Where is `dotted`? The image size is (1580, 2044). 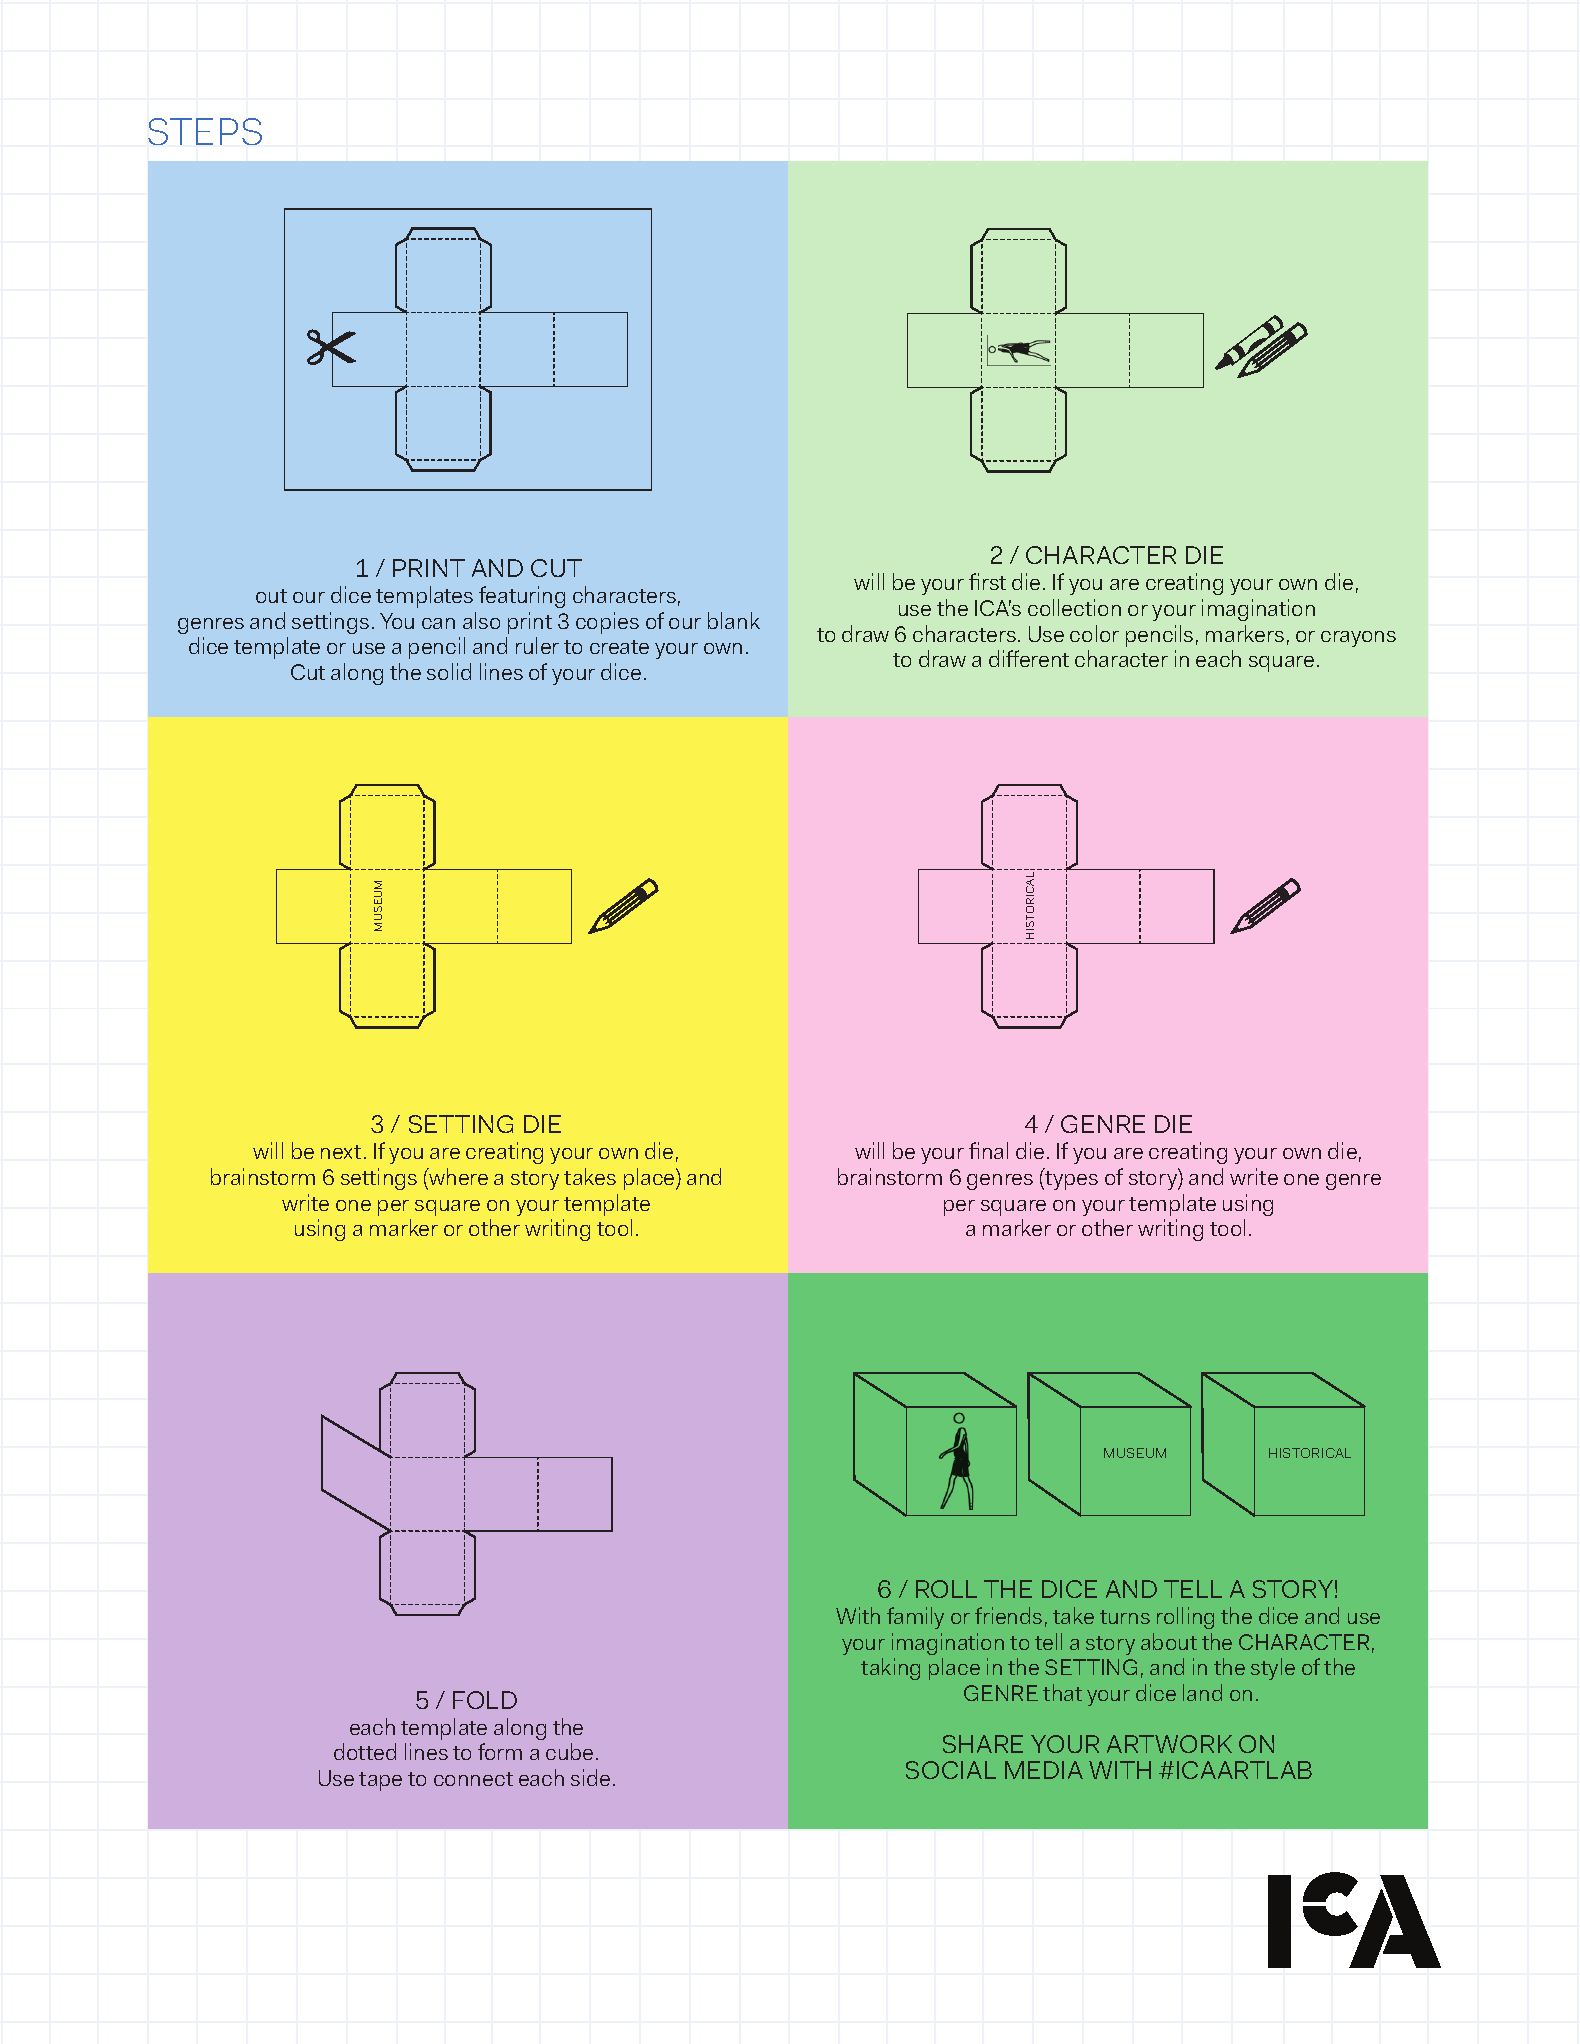 dotted is located at coordinates (365, 1751).
